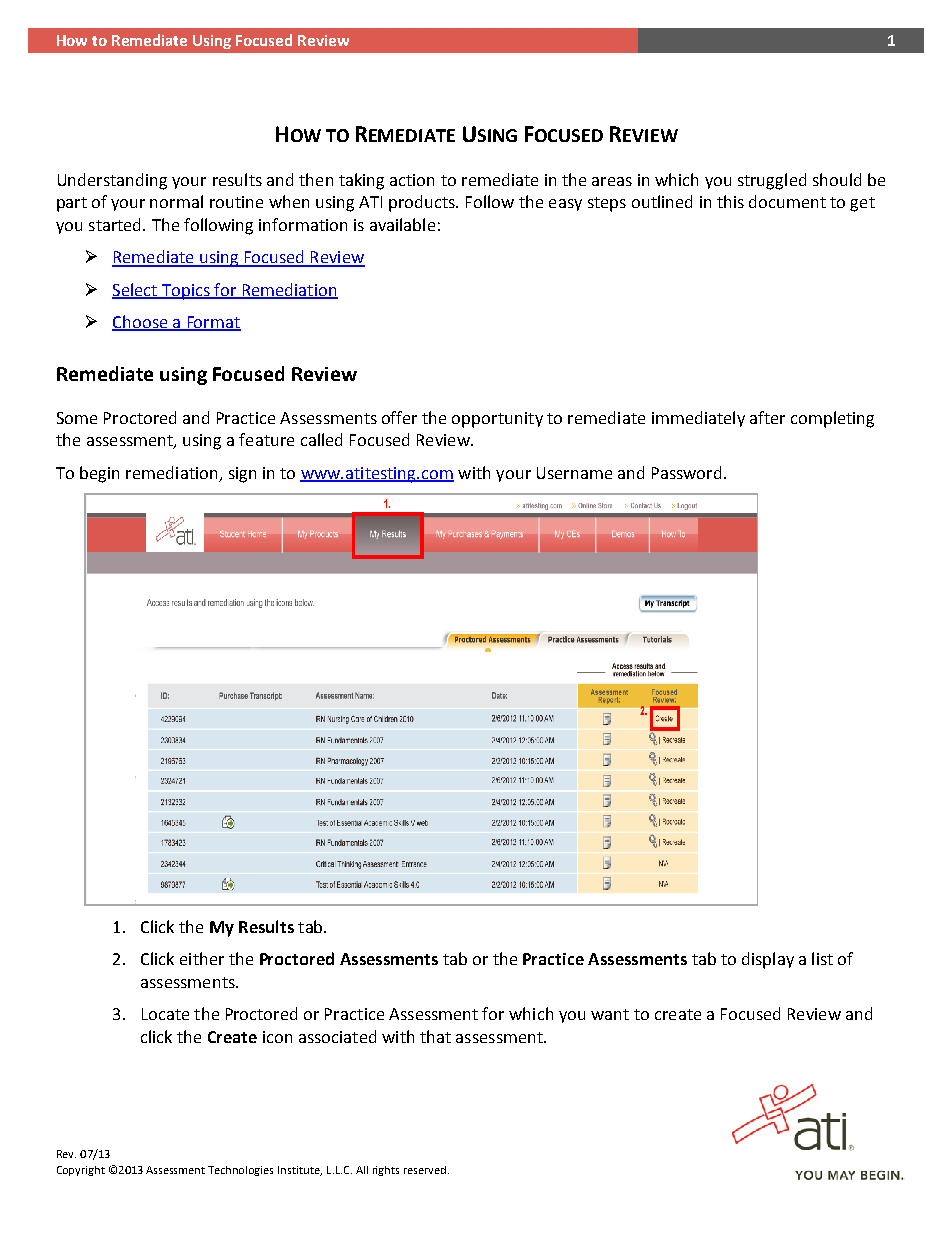 The height and width of the image is (1233, 952). I want to click on Password, so click(686, 472).
